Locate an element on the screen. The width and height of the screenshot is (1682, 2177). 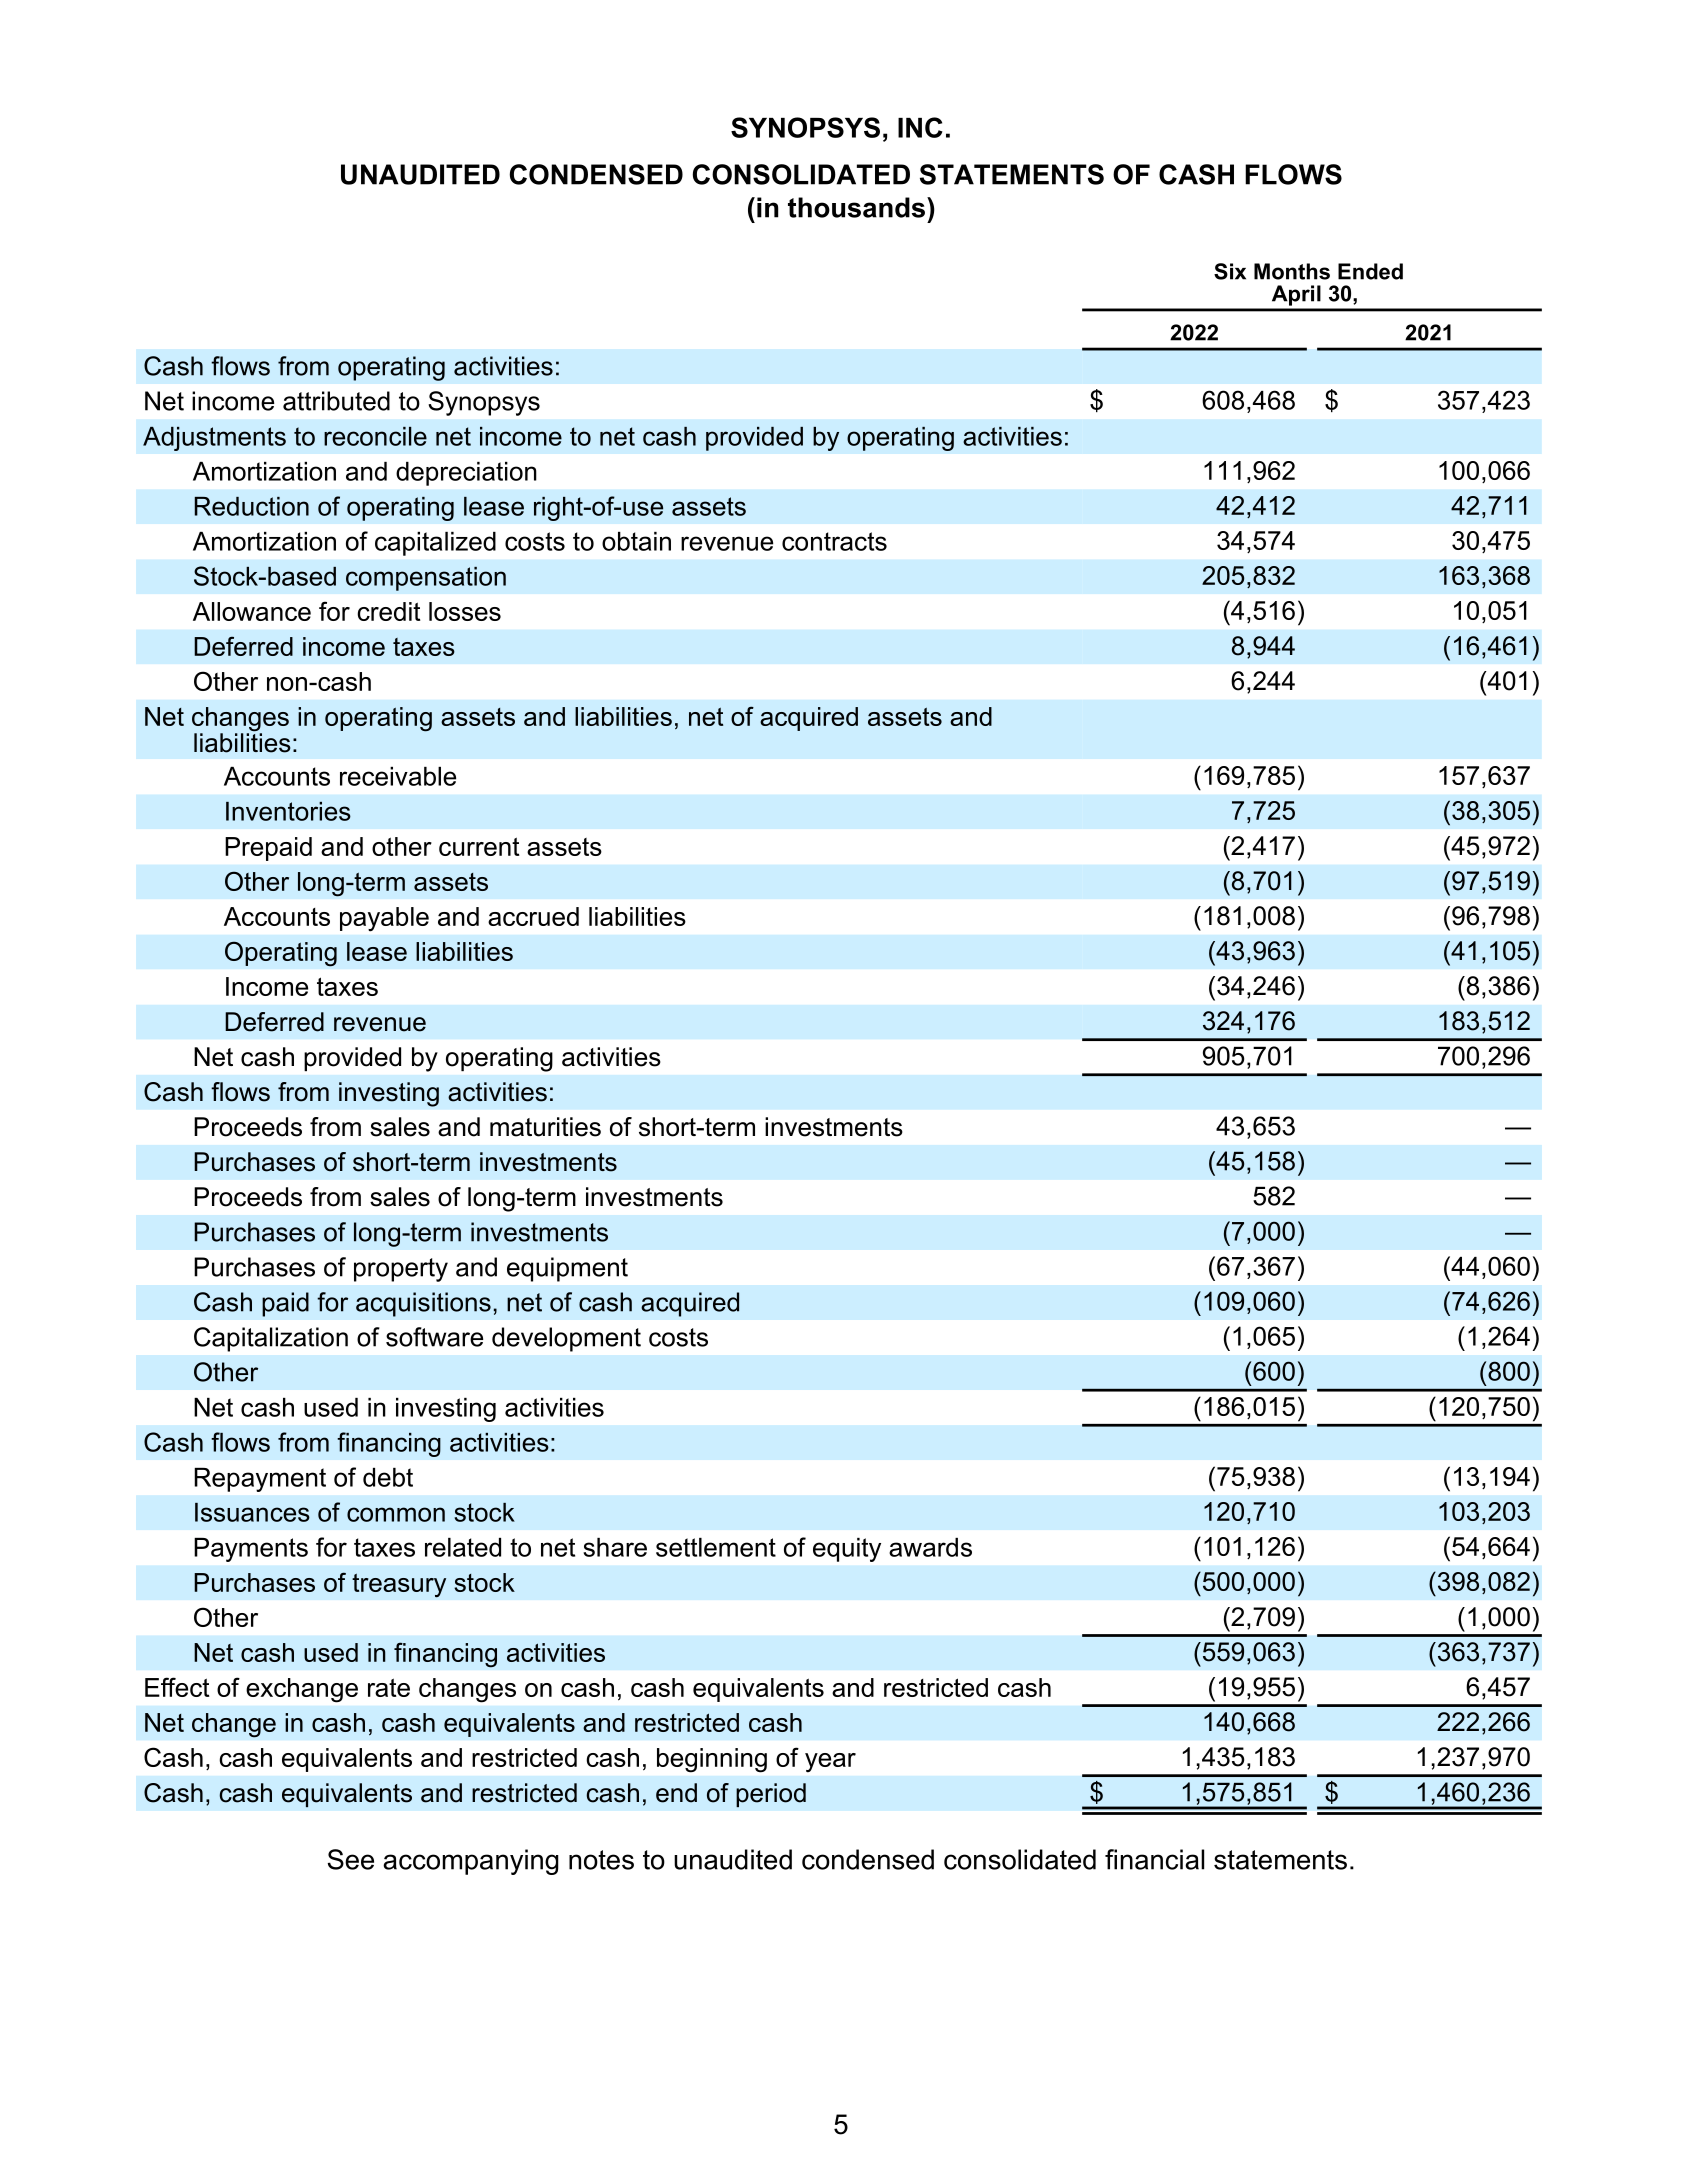
thousands is located at coordinates (858, 207).
